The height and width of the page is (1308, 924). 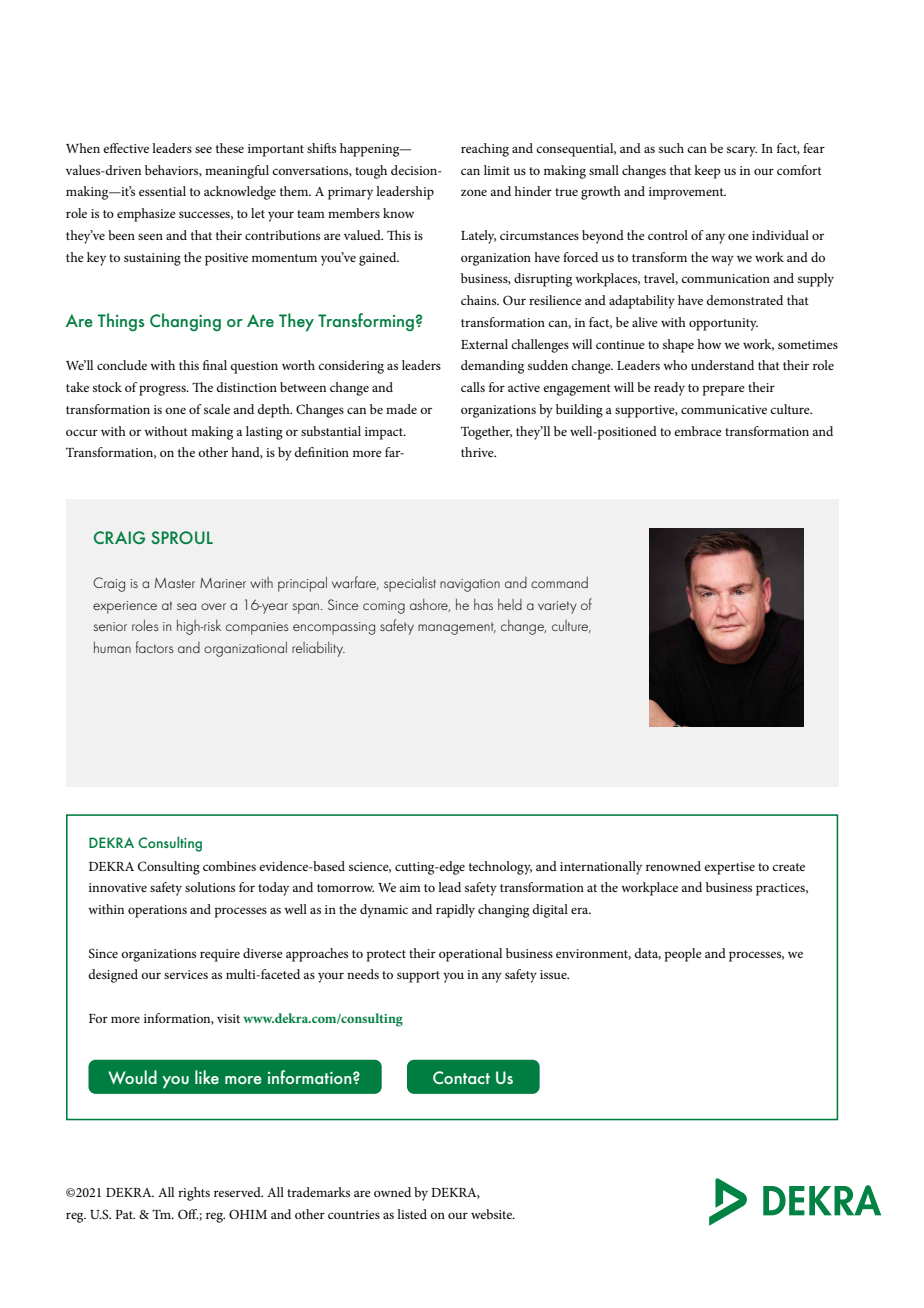 What do you see at coordinates (146, 215) in the page?
I see `emphasize` at bounding box center [146, 215].
